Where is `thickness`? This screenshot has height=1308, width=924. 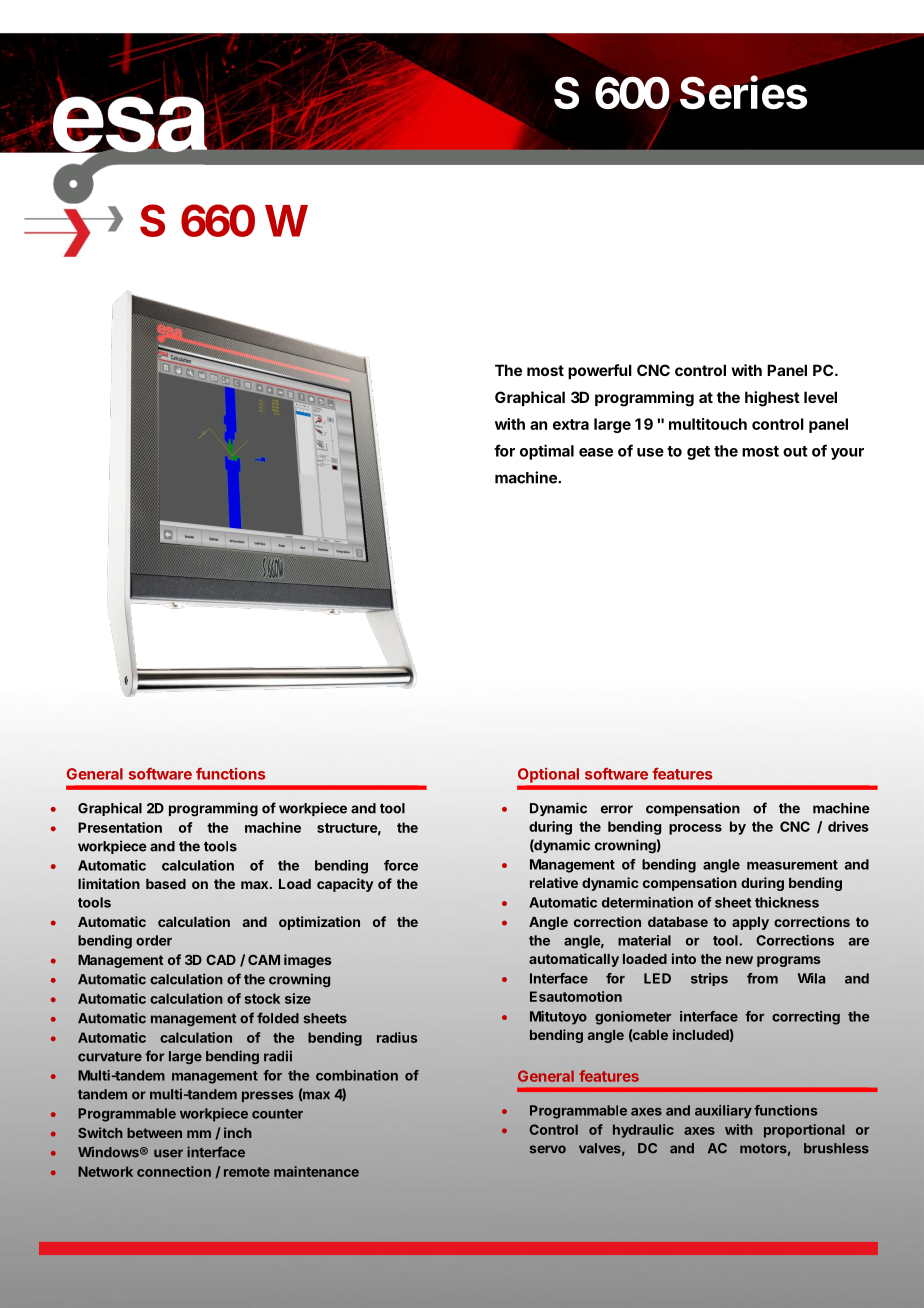 thickness is located at coordinates (787, 902).
